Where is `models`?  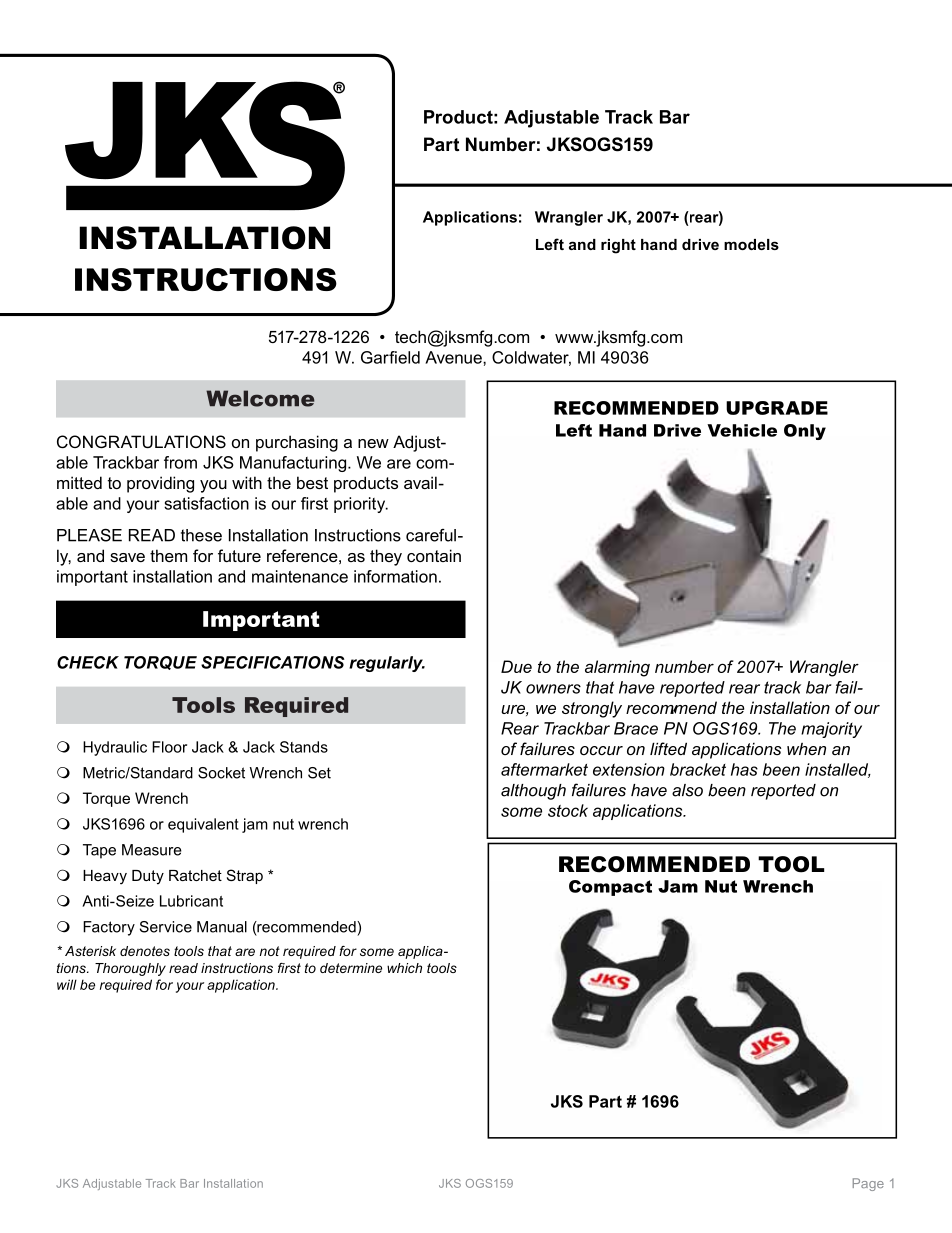
models is located at coordinates (751, 244).
